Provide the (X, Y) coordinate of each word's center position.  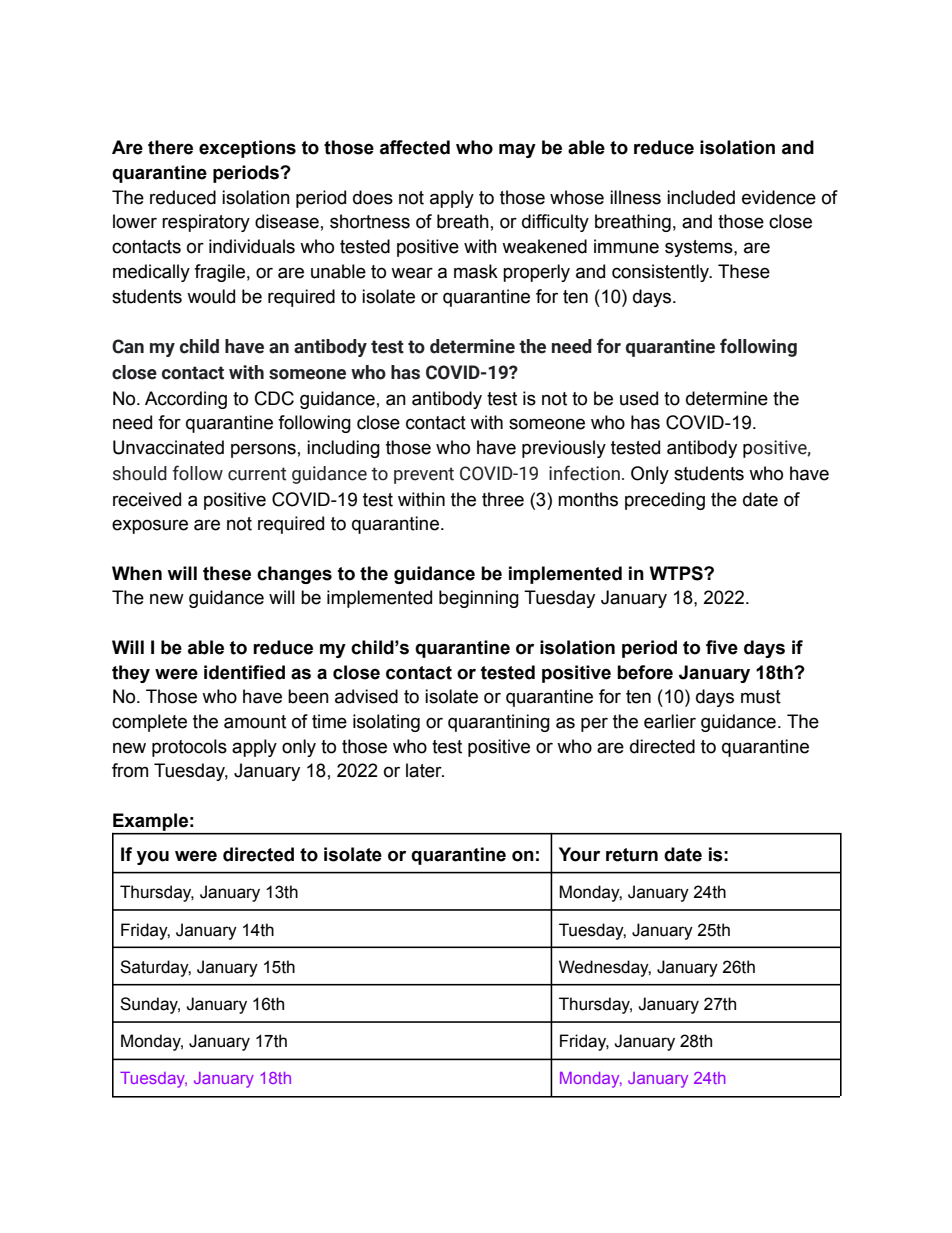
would (211, 296)
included (701, 197)
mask (476, 271)
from (130, 770)
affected (415, 147)
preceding (665, 501)
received (147, 499)
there (170, 147)
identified (244, 672)
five (722, 647)
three (503, 499)
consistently (662, 273)
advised (366, 696)
